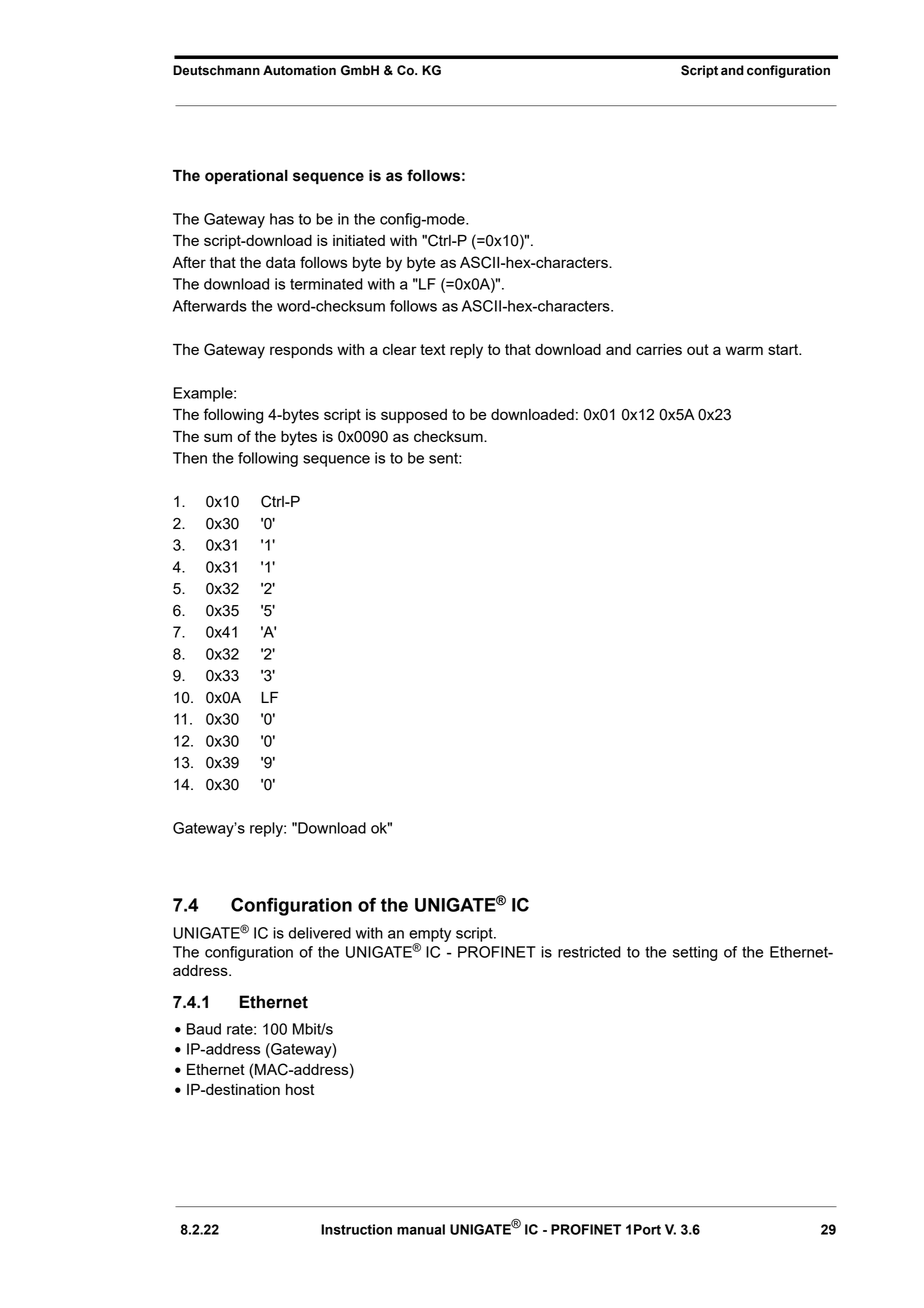 The image size is (924, 1308). I want to click on Instruction, so click(356, 1229).
